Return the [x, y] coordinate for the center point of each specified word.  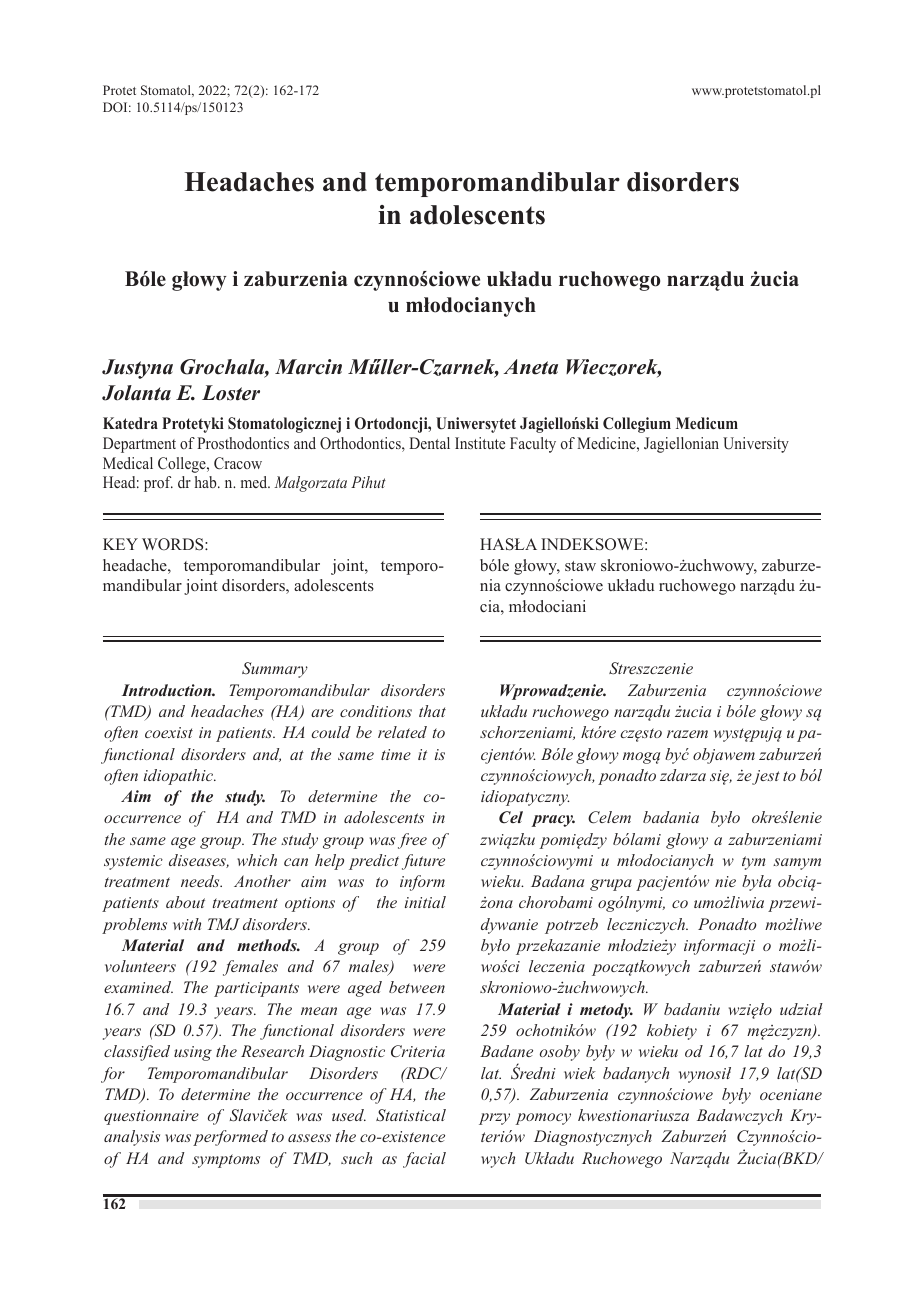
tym [753, 863]
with [187, 924]
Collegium [637, 425]
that [432, 711]
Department [139, 445]
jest [765, 777]
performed [230, 1138]
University [756, 445]
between [417, 987]
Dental [429, 443]
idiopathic [180, 777]
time [396, 754]
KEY [120, 544]
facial [424, 1160]
